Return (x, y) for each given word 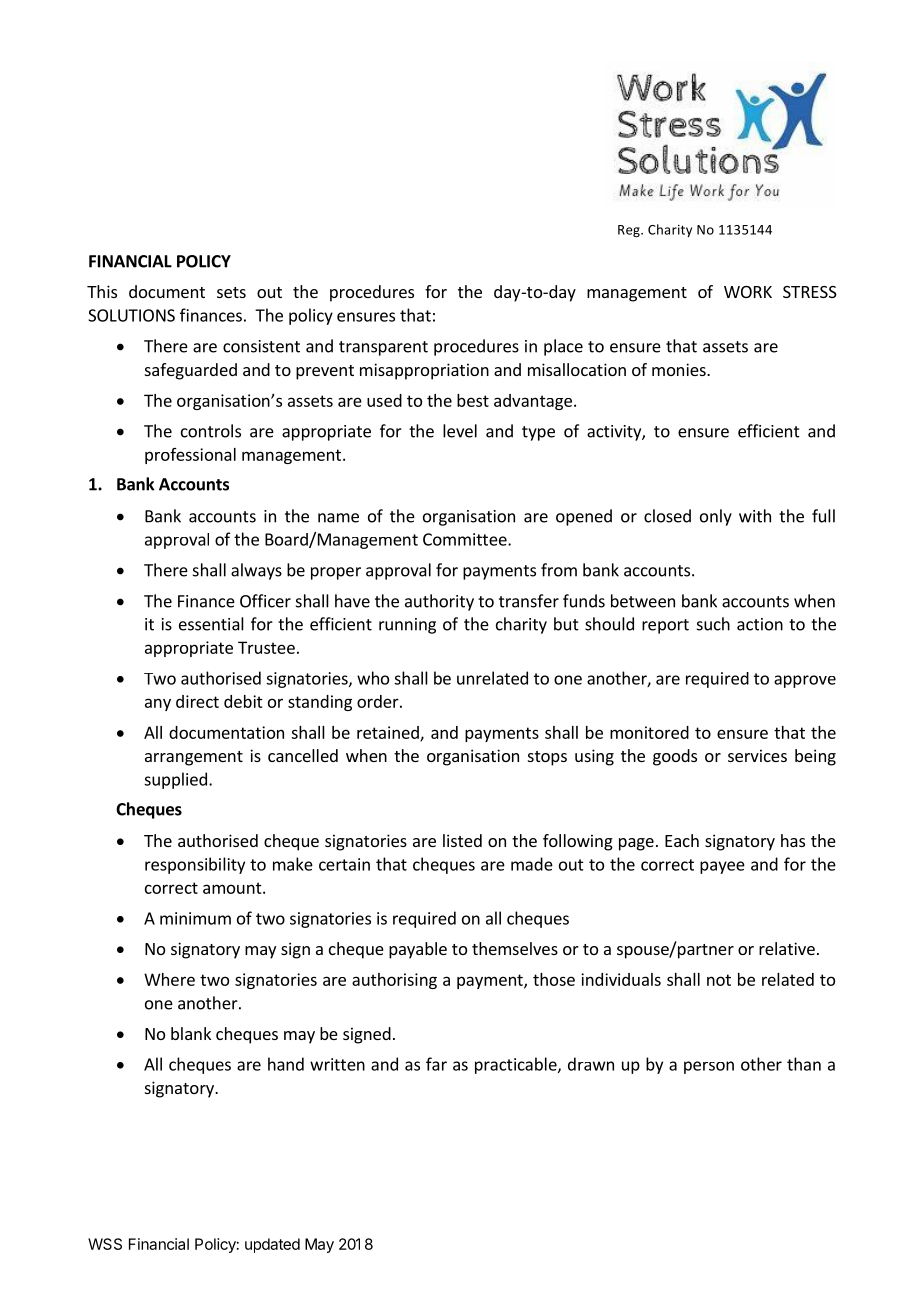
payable (418, 950)
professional (190, 456)
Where (169, 979)
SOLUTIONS (131, 315)
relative (787, 948)
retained (389, 733)
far (436, 1064)
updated (272, 1245)
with (755, 516)
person (709, 1067)
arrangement (194, 758)
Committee (466, 539)
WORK (748, 292)
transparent (383, 348)
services (757, 755)
